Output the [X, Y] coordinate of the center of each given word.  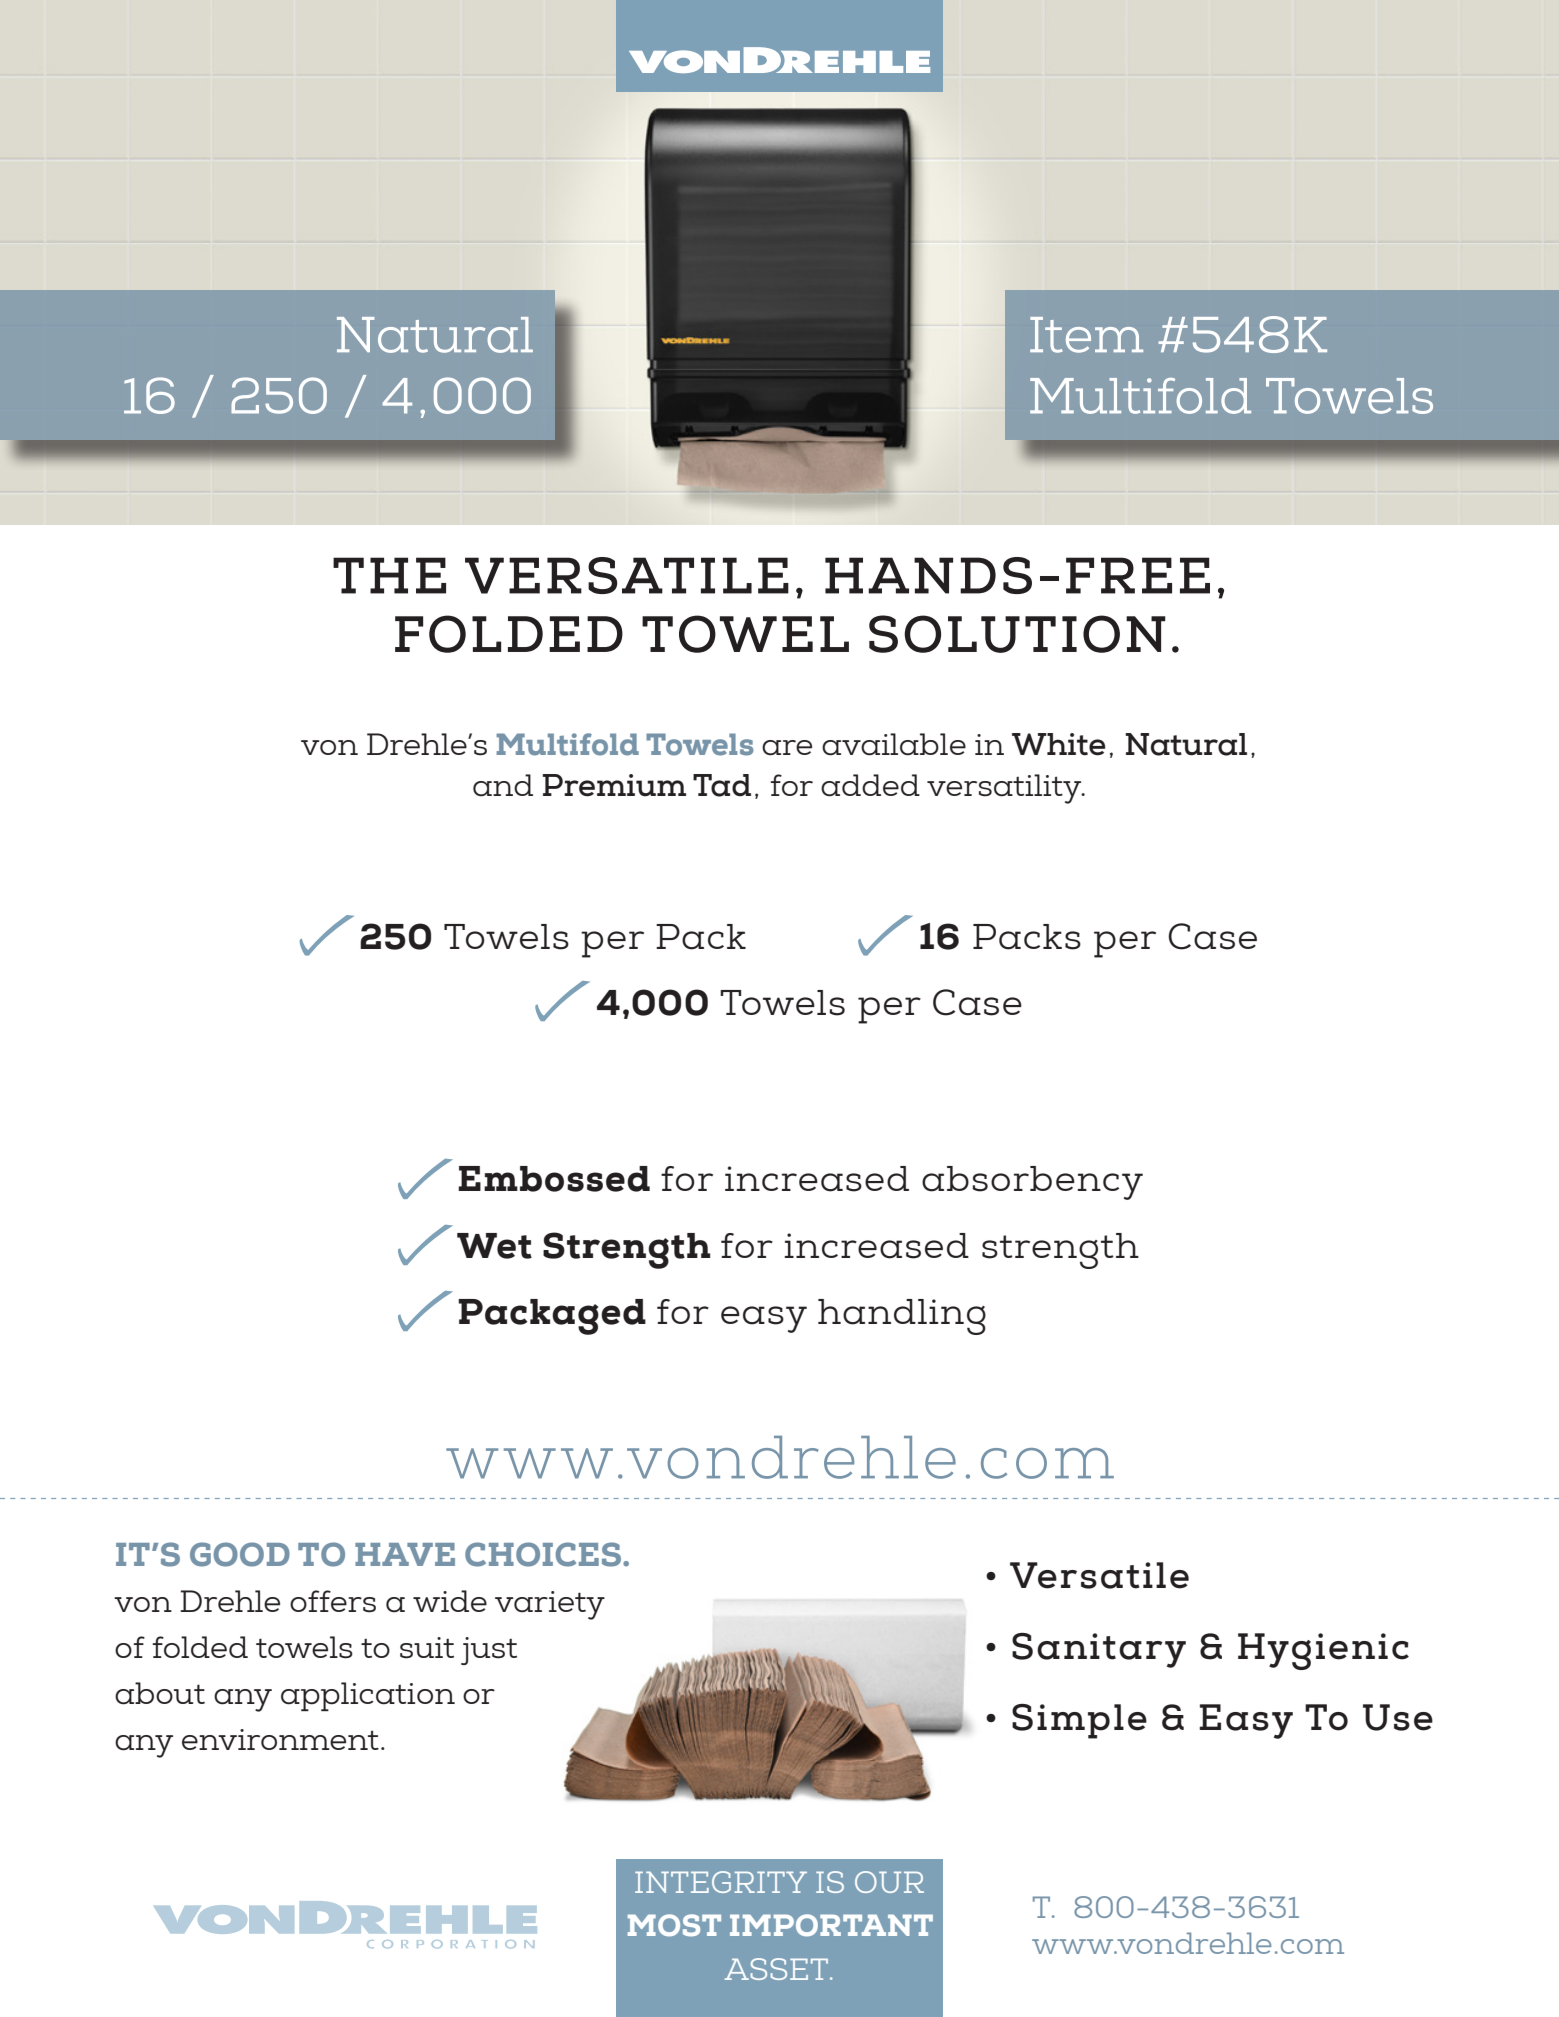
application [368, 1696]
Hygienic [1323, 1651]
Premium [614, 785]
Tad [722, 785]
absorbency [1032, 1183]
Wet [494, 1246]
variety [550, 1605]
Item [1086, 335]
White [1059, 744]
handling [902, 1317]
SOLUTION [1017, 634]
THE [389, 575]
